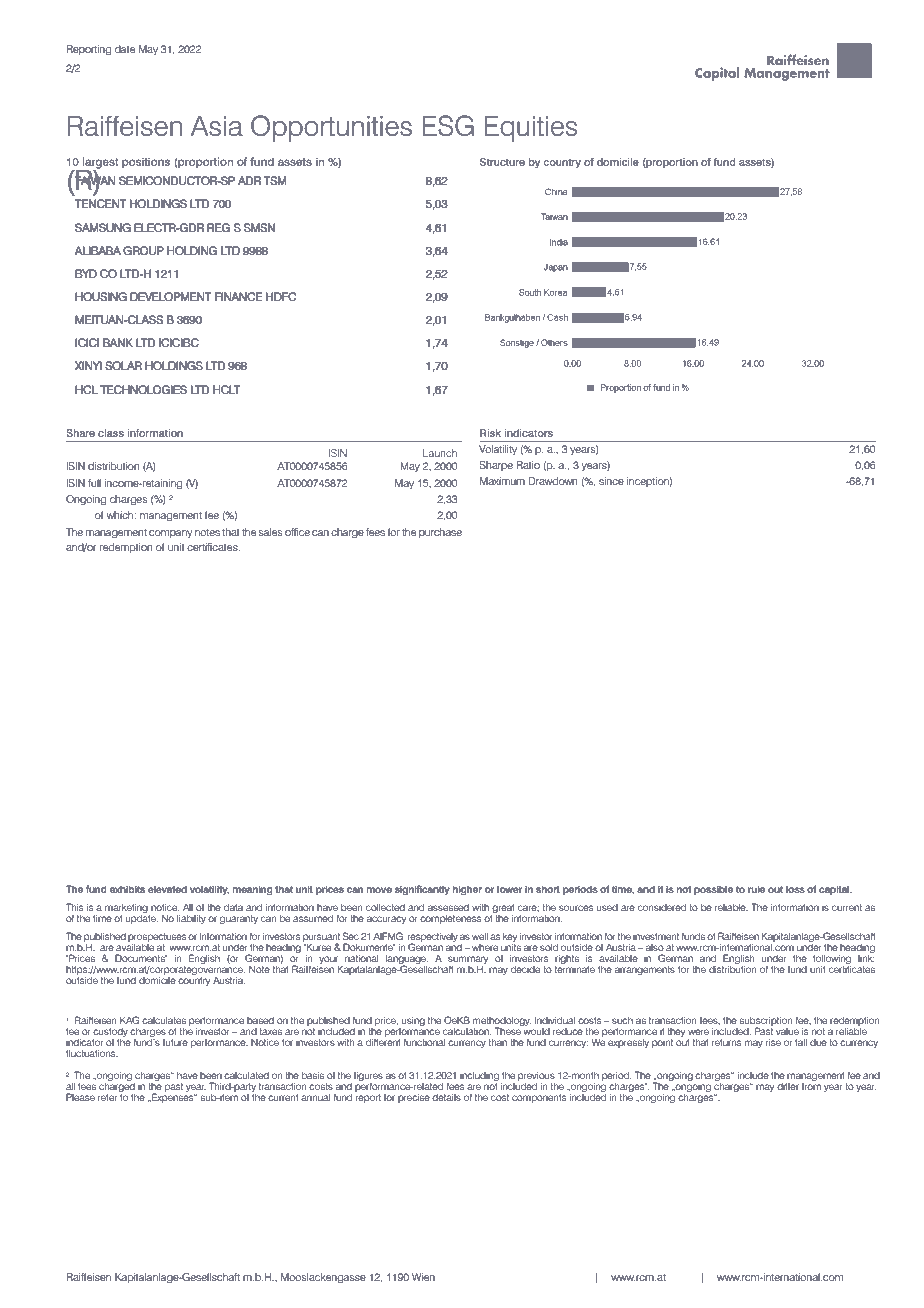  What do you see at coordinates (530, 129) in the screenshot?
I see `Equities` at bounding box center [530, 129].
